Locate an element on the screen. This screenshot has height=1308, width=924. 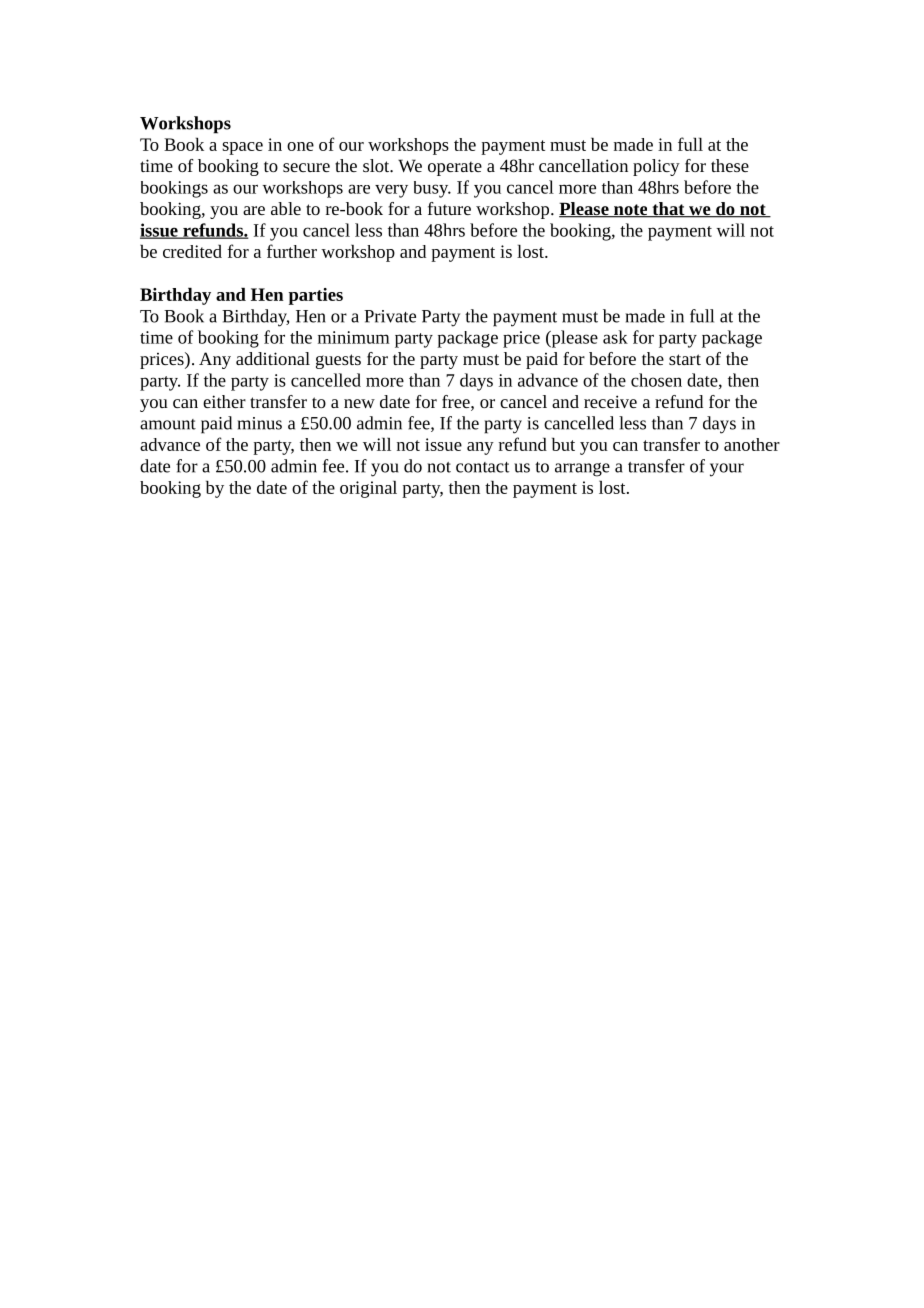
that is located at coordinates (668, 210).
